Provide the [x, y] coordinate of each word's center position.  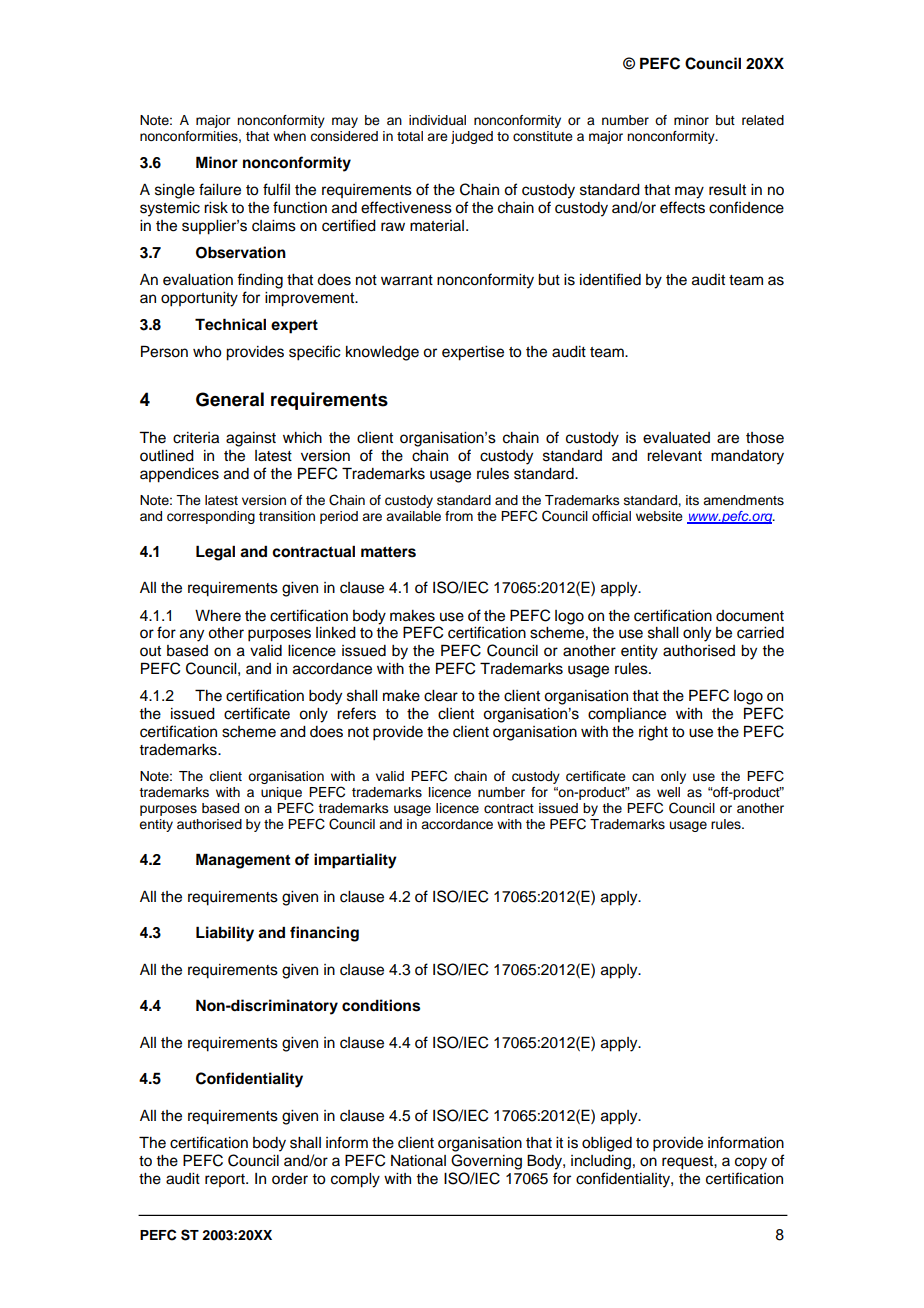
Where [218, 616]
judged [472, 137]
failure [220, 189]
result [727, 190]
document [750, 616]
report [226, 1180]
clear [441, 696]
